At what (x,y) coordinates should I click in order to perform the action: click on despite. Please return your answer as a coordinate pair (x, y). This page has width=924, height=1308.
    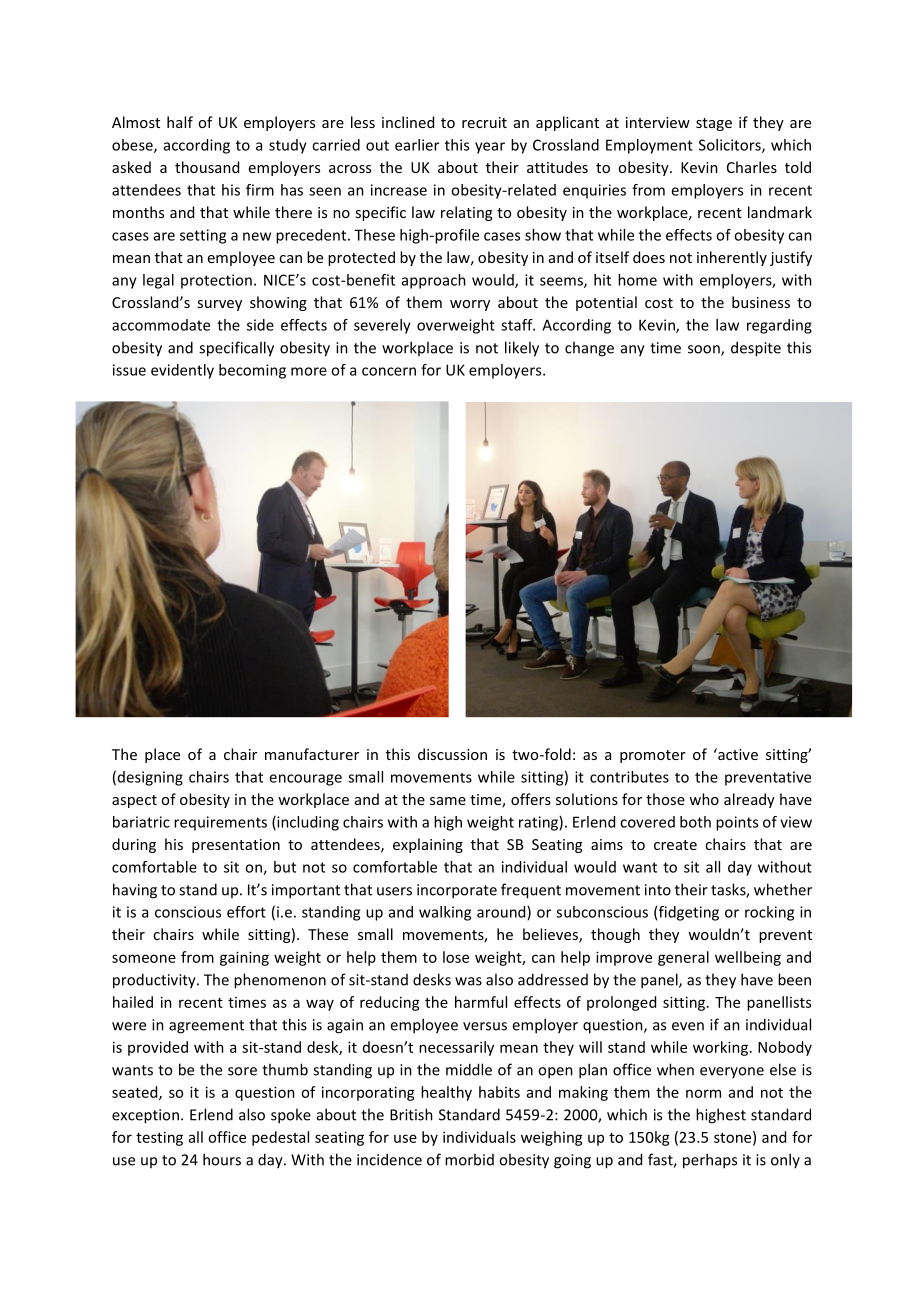
    Looking at the image, I should click on (756, 349).
